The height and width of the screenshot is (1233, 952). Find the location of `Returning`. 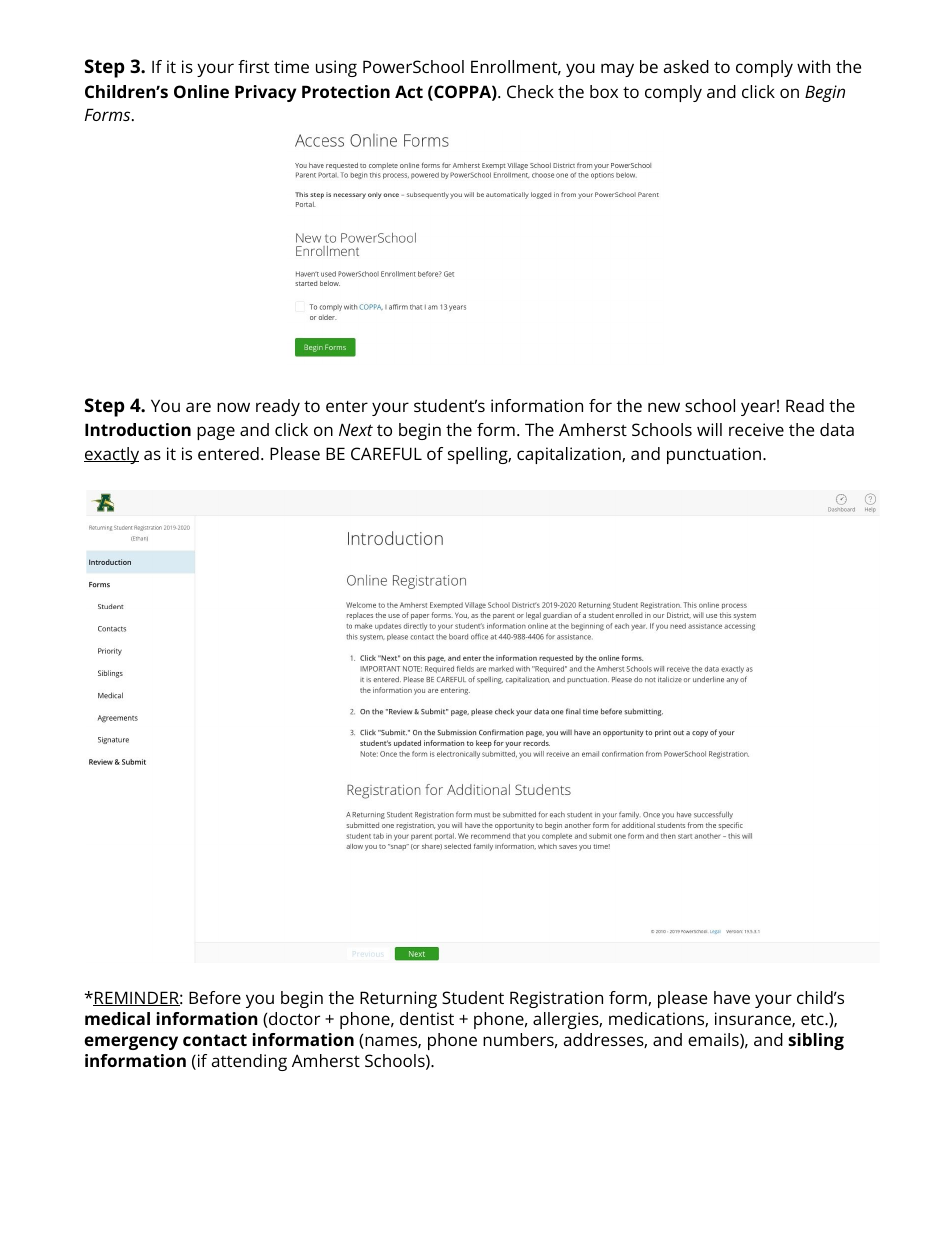

Returning is located at coordinates (398, 999).
